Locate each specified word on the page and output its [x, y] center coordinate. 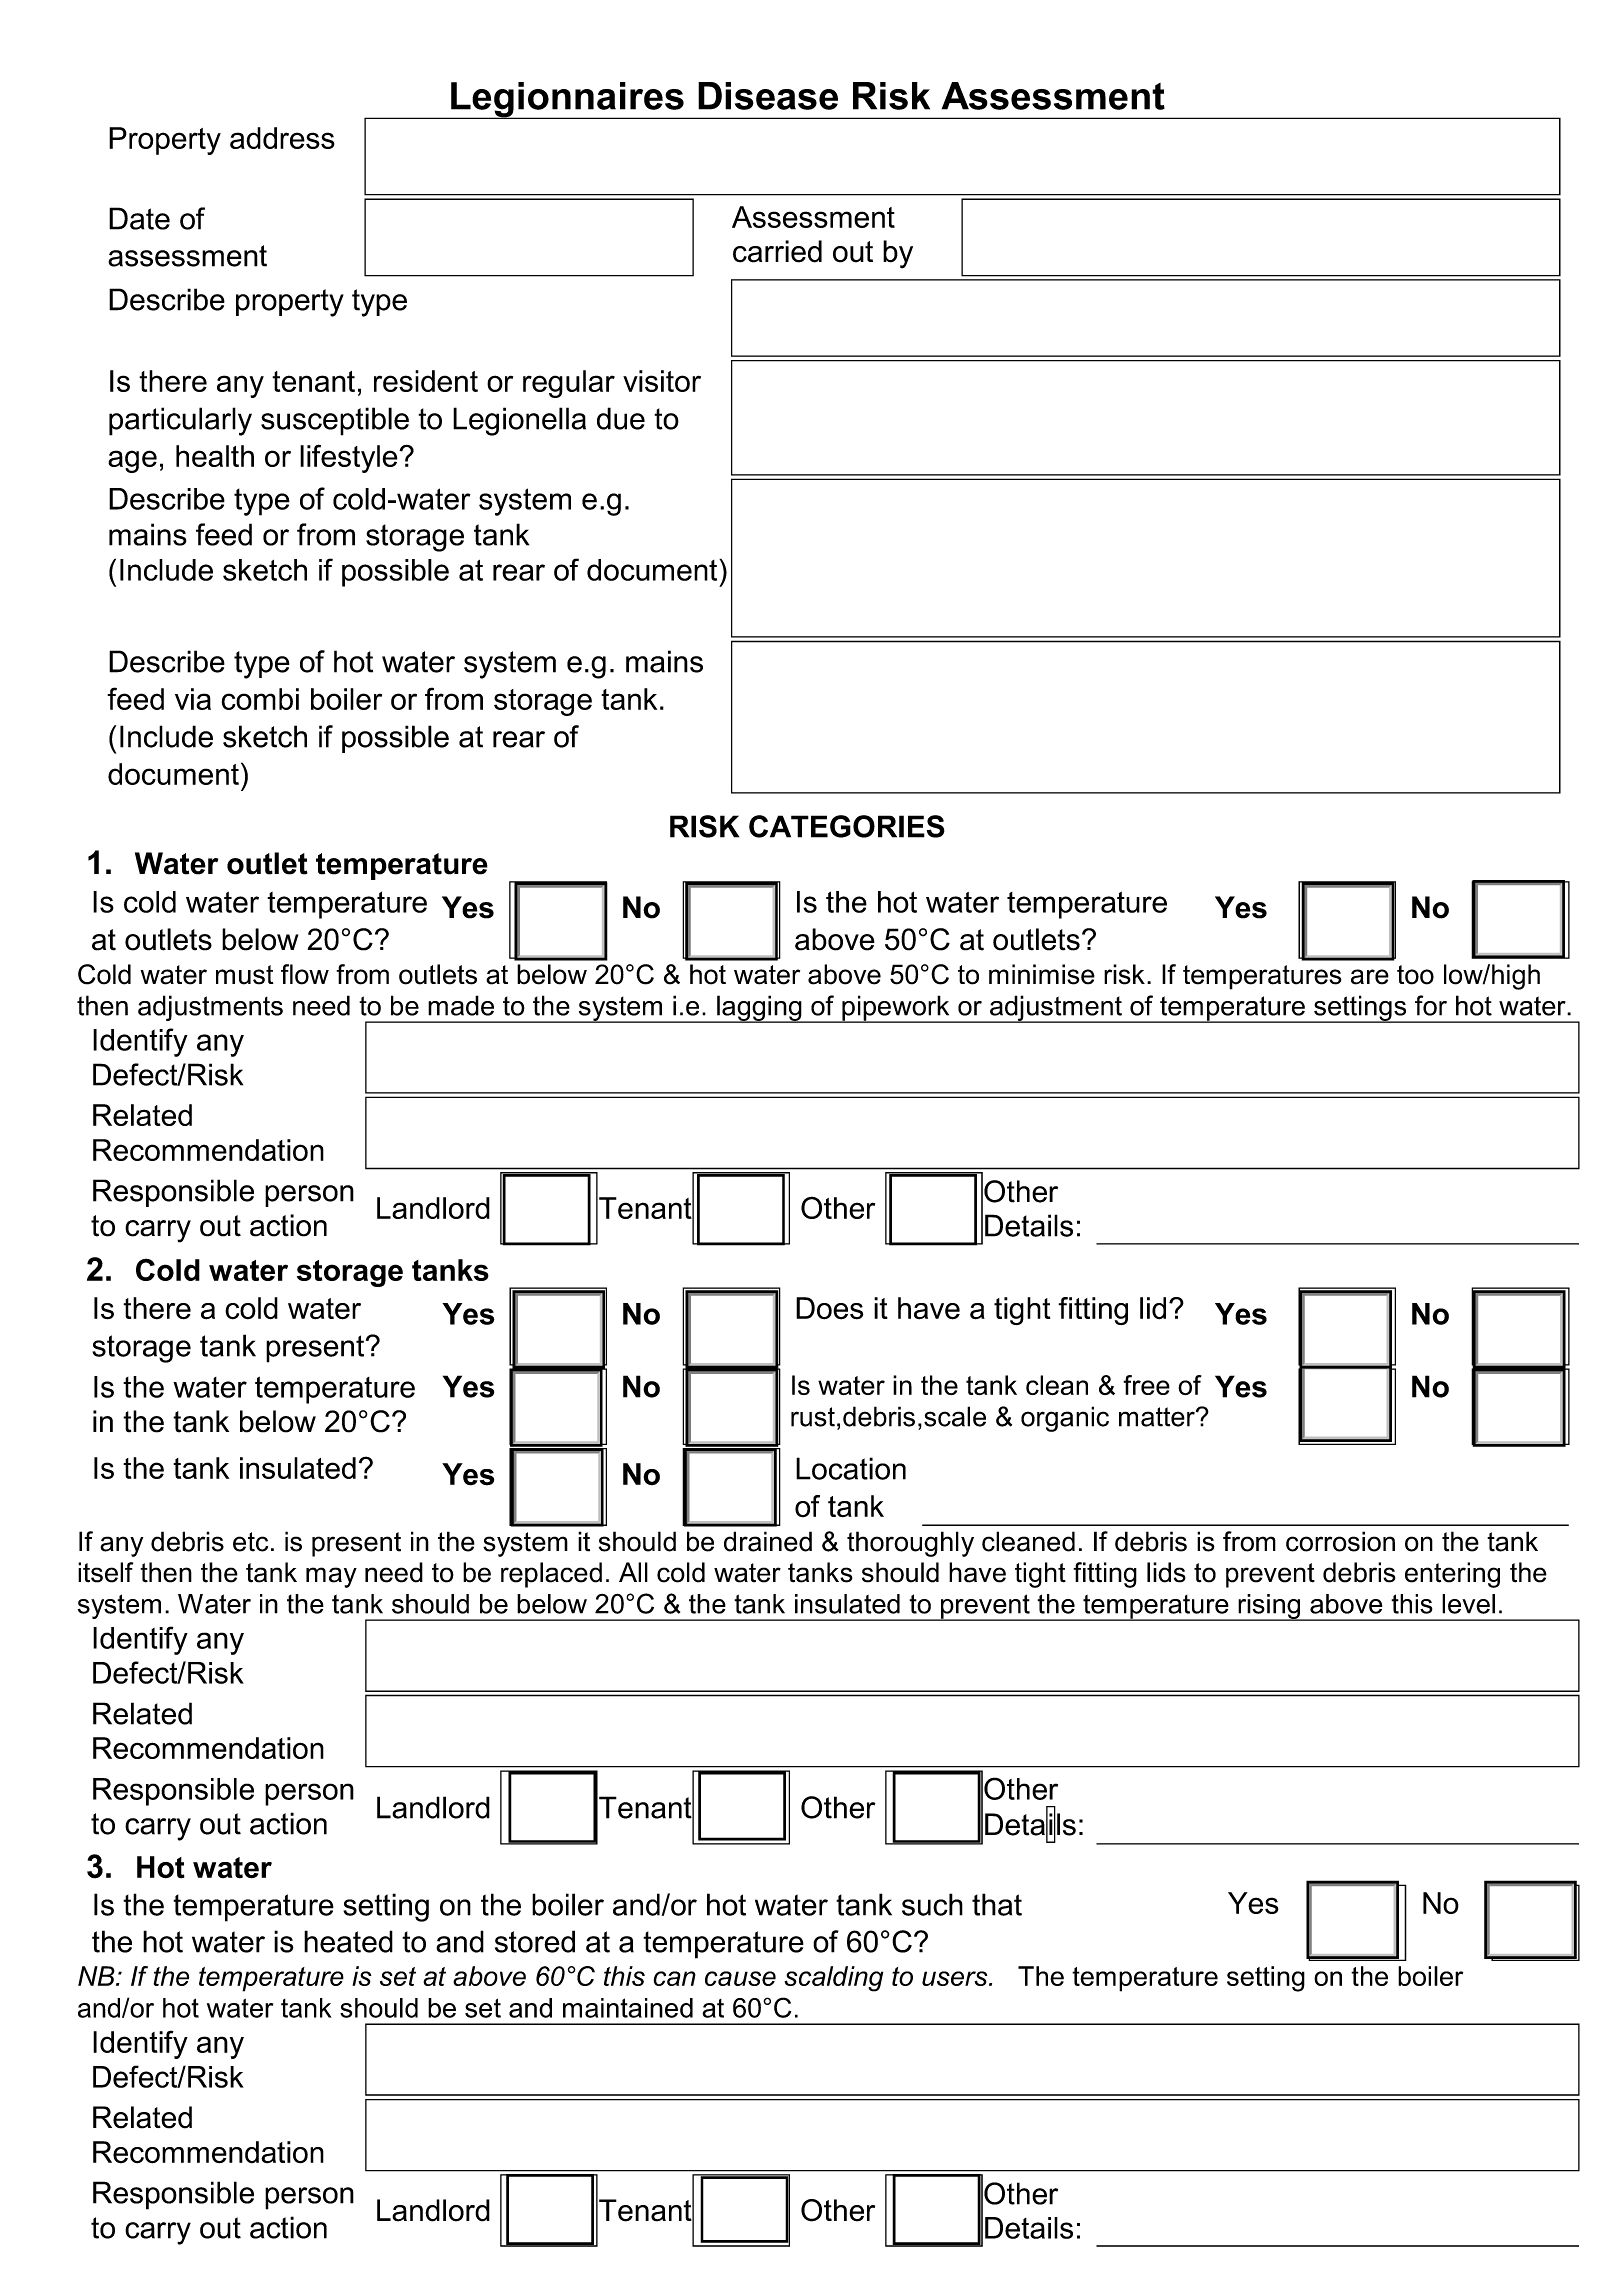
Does [829, 1308]
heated [348, 1941]
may [331, 1577]
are [1370, 977]
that [997, 1904]
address [282, 138]
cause [740, 1978]
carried [777, 251]
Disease [768, 96]
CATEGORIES [847, 826]
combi [260, 699]
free [1146, 1385]
